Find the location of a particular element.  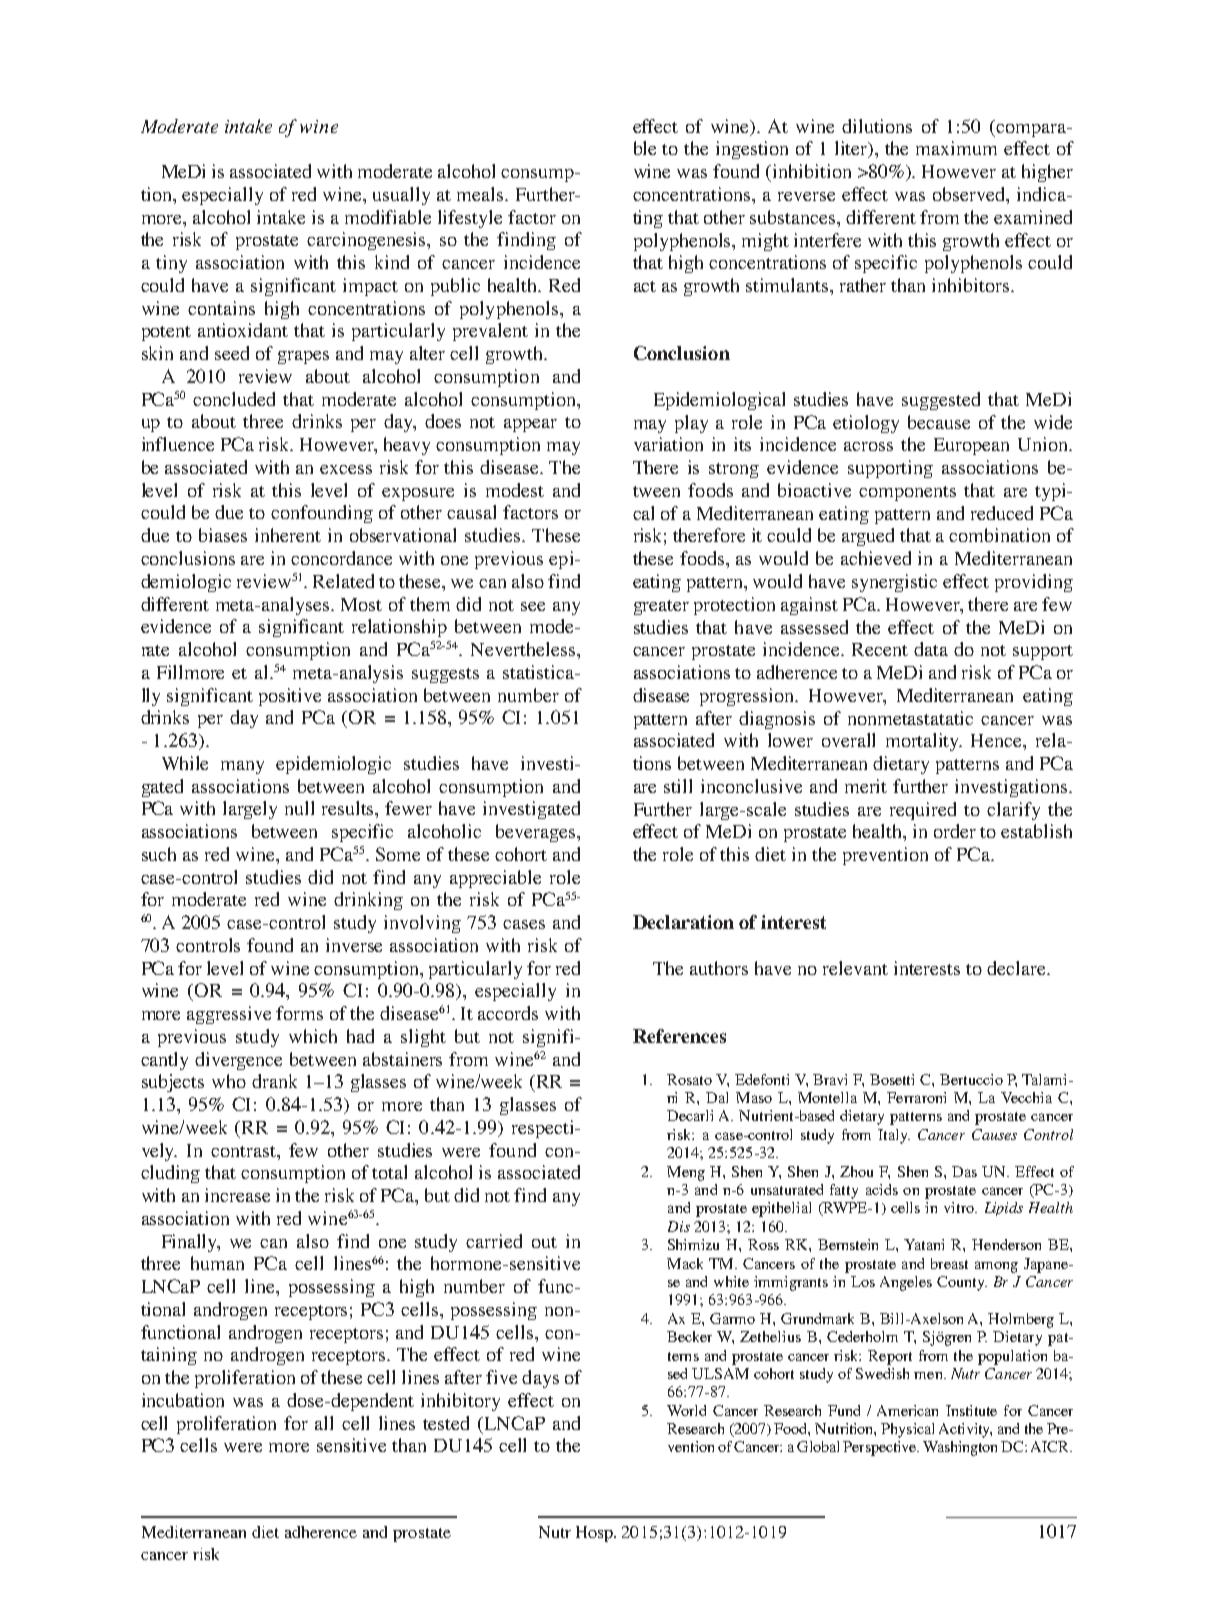

greater is located at coordinates (661, 607).
